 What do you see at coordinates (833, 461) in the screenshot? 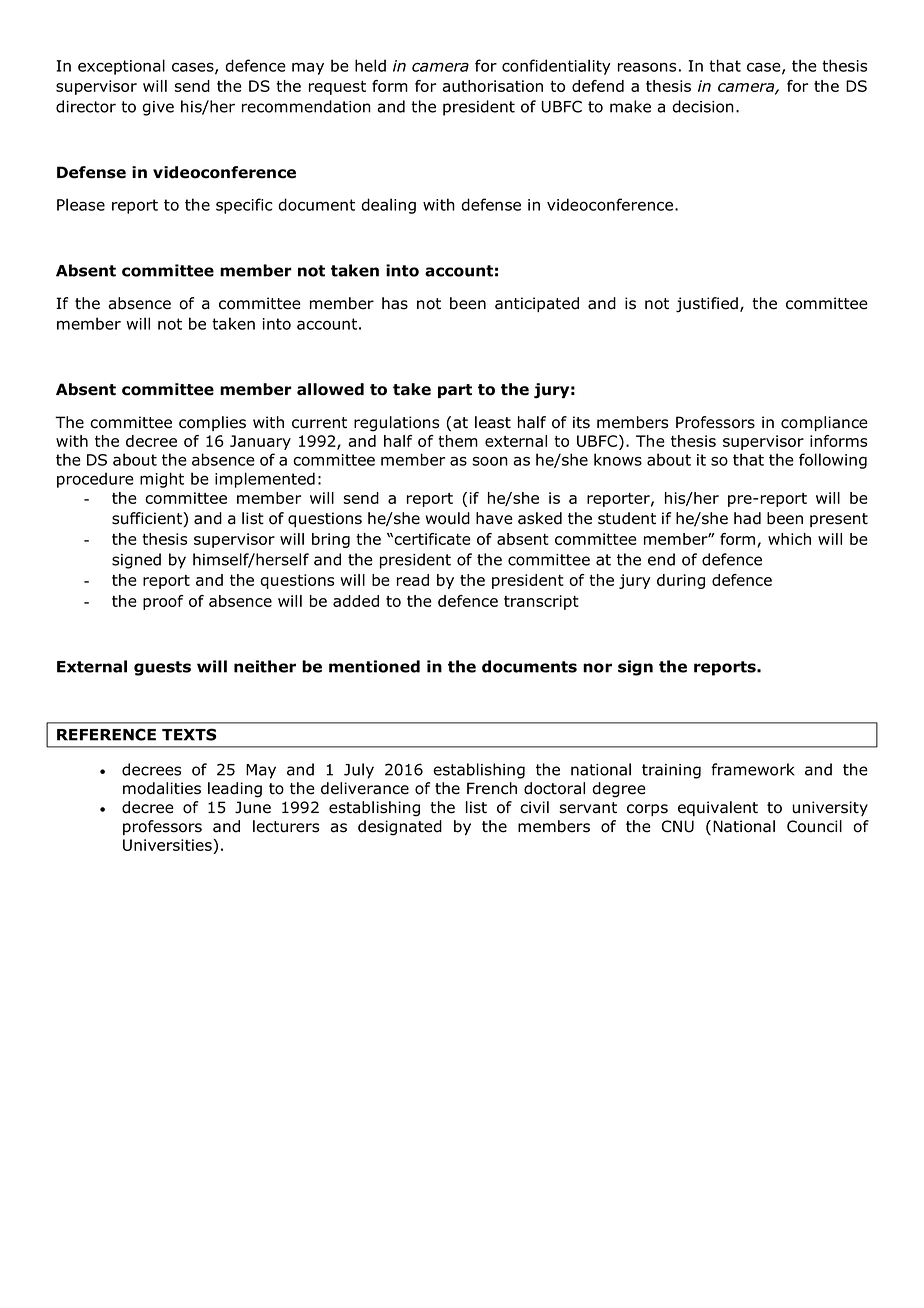
I see `following` at bounding box center [833, 461].
